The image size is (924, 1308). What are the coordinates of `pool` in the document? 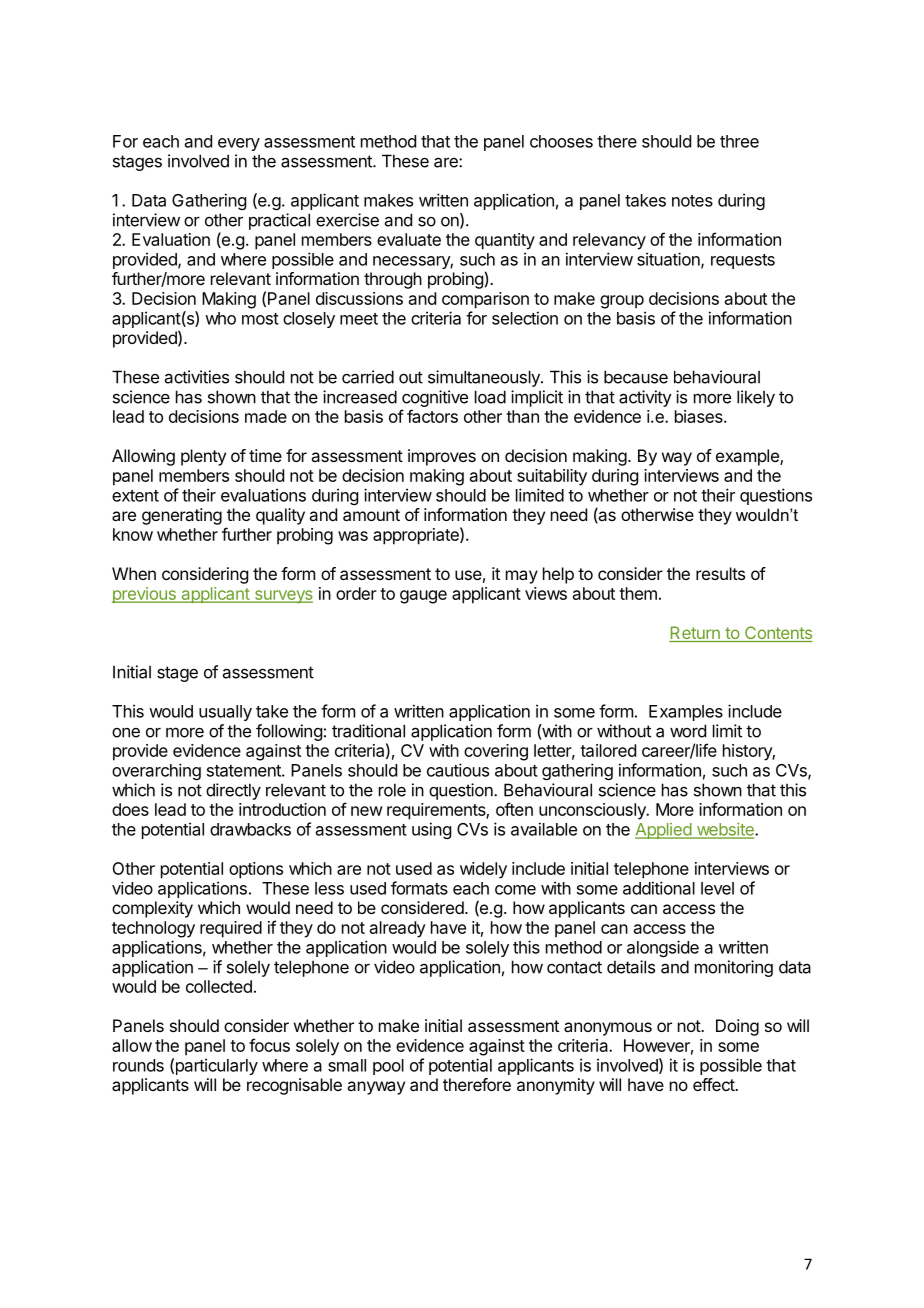 It's located at (388, 1067).
